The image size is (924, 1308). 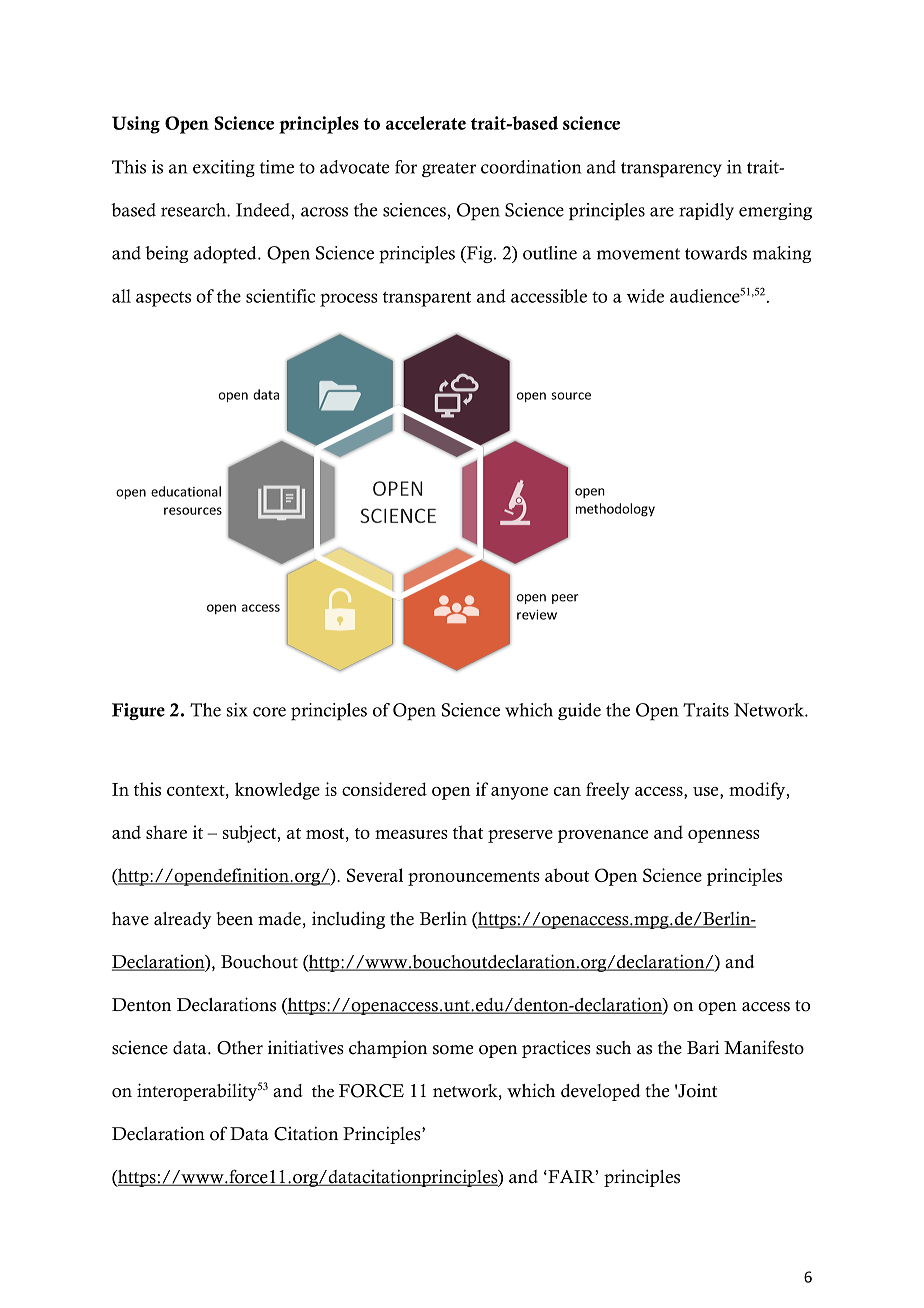 What do you see at coordinates (166, 832) in the image?
I see `share` at bounding box center [166, 832].
